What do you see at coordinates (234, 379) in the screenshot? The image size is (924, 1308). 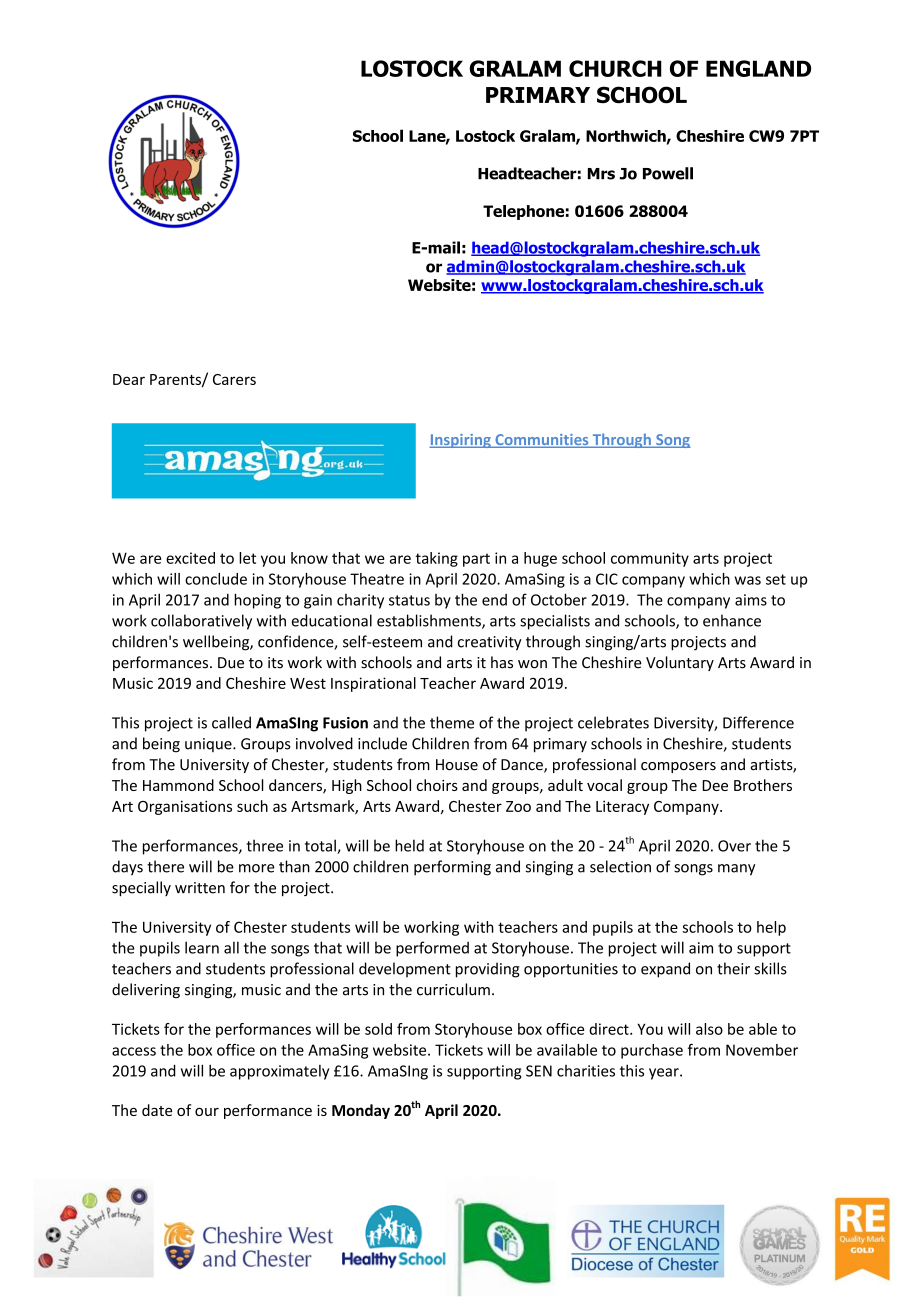 I see `Carers` at bounding box center [234, 379].
